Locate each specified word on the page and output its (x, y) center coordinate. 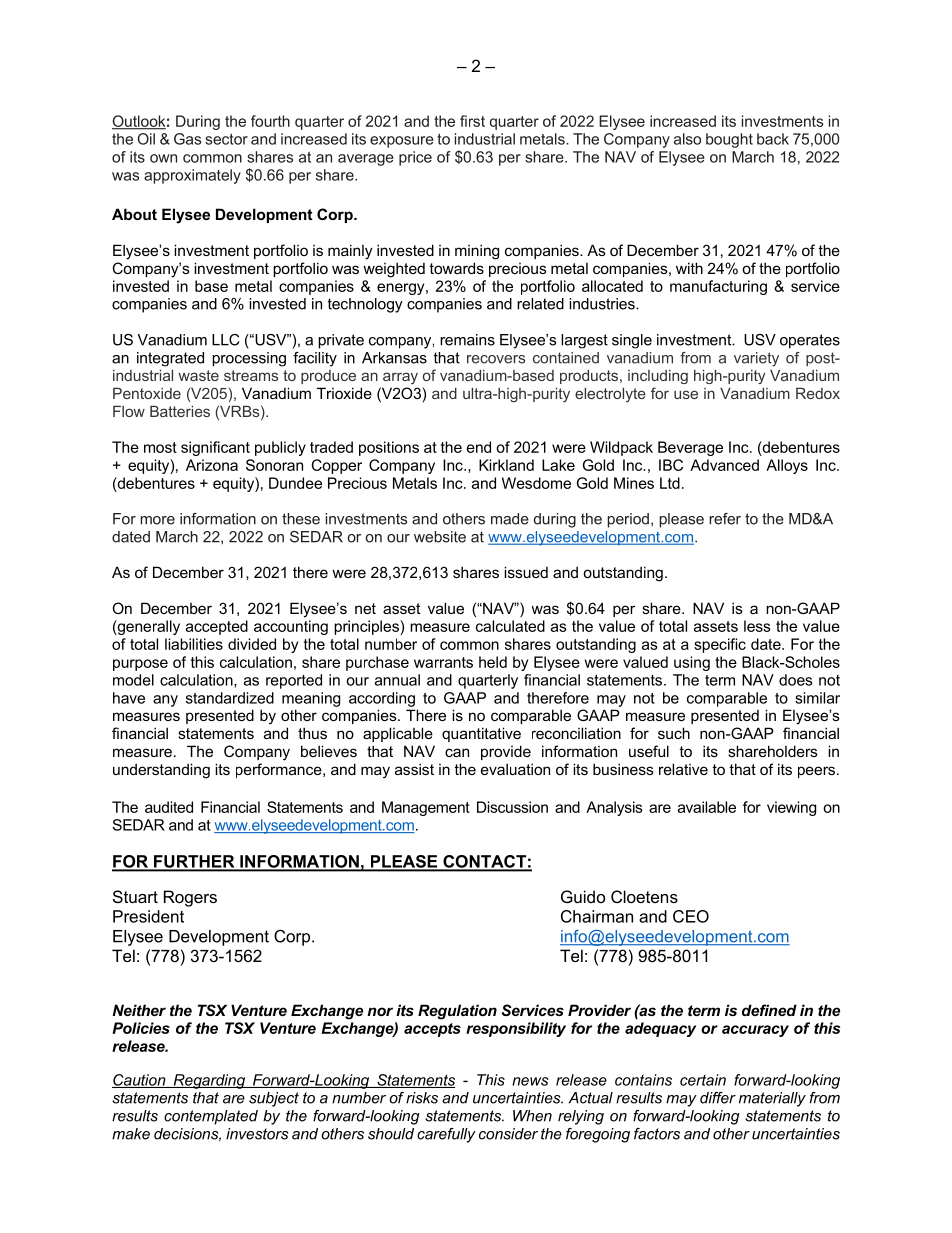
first (472, 121)
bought (729, 140)
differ (718, 1098)
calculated (510, 626)
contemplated (211, 1117)
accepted (217, 627)
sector (226, 139)
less (757, 626)
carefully (446, 1135)
